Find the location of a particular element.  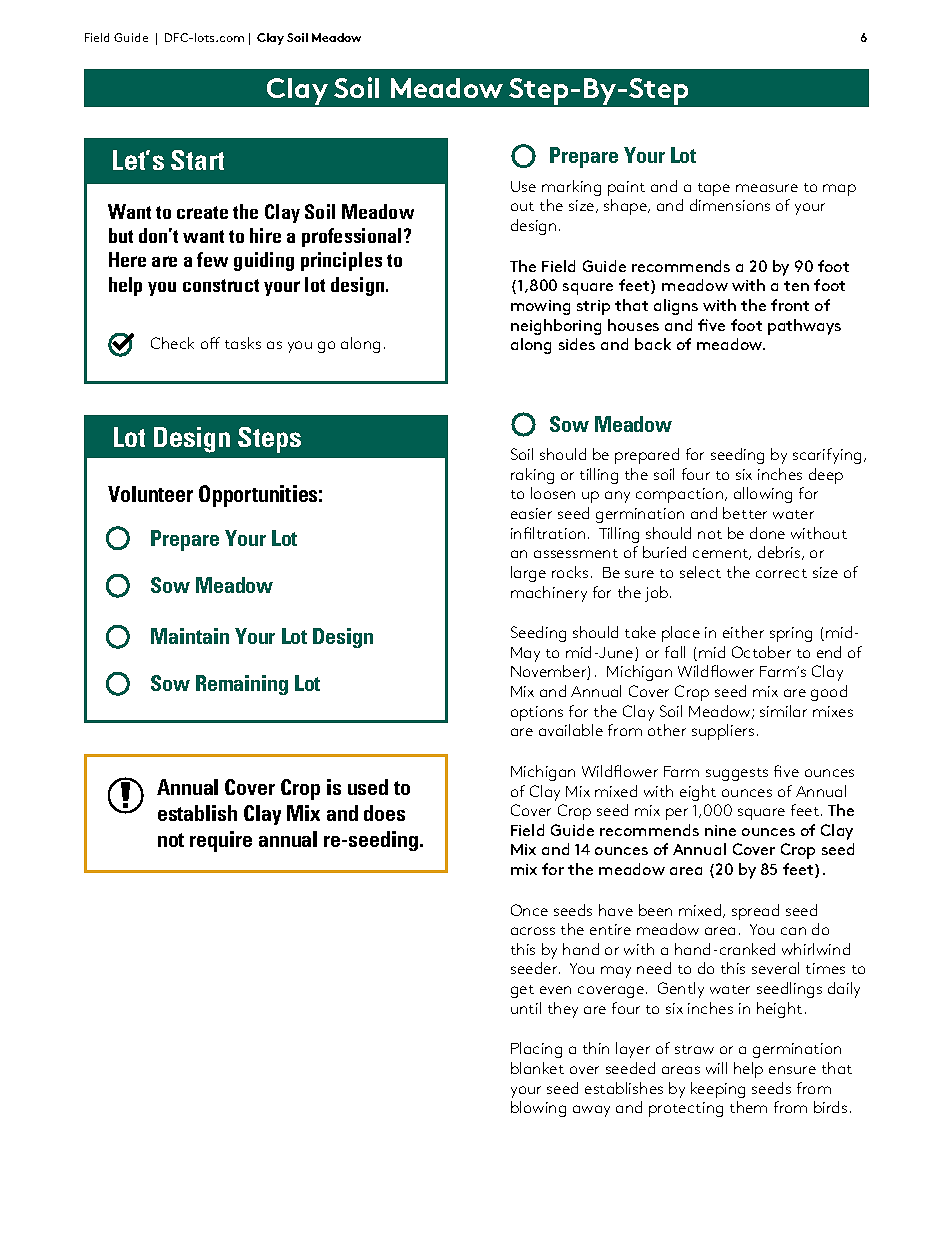

require is located at coordinates (221, 841).
